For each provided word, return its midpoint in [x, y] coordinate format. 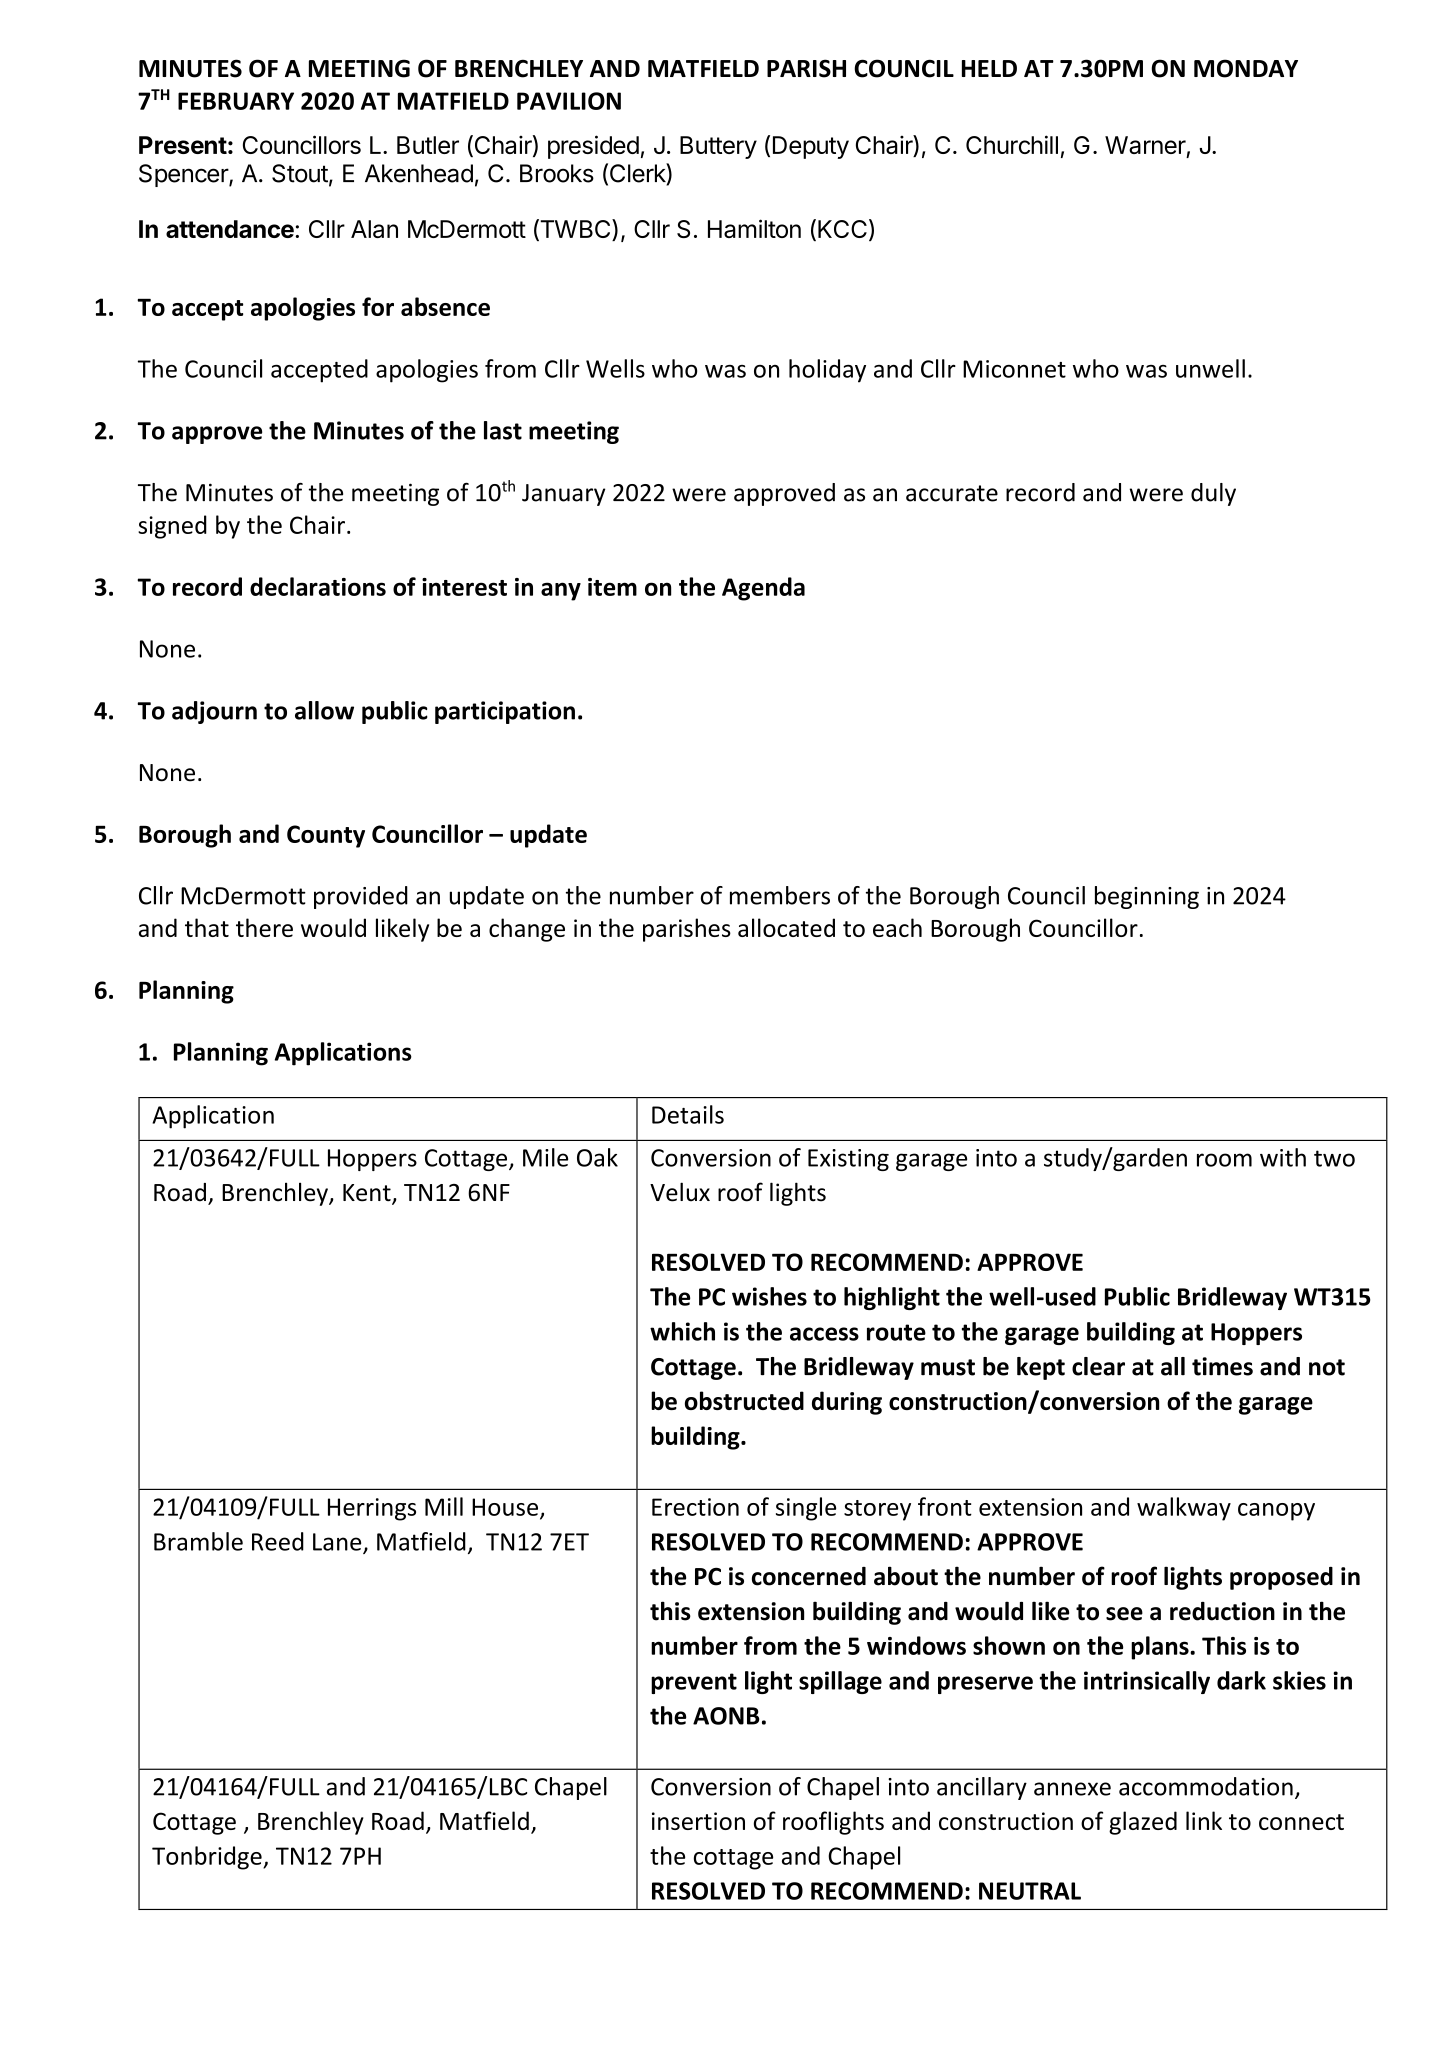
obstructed [744, 1400]
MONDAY [1246, 68]
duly [1213, 494]
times [1222, 1366]
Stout [300, 173]
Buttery [718, 147]
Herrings [372, 1509]
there [264, 927]
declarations [318, 586]
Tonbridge [208, 1858]
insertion [698, 1821]
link [1204, 1820]
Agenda [763, 589]
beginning [1147, 897]
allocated [786, 927]
